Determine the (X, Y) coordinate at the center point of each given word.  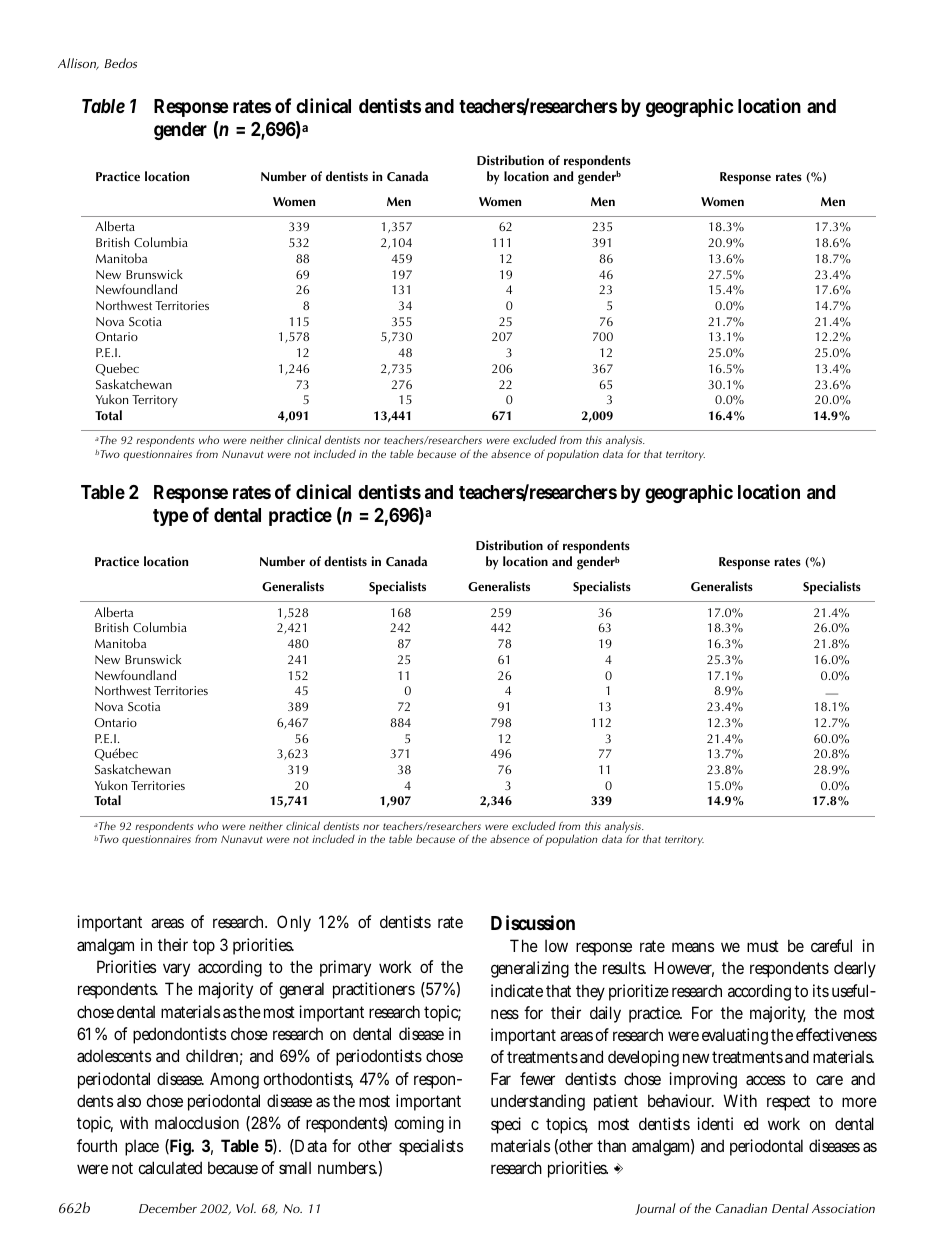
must (763, 946)
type (171, 517)
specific (515, 1125)
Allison (78, 64)
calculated (170, 1167)
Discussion (533, 922)
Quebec (117, 369)
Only (294, 923)
